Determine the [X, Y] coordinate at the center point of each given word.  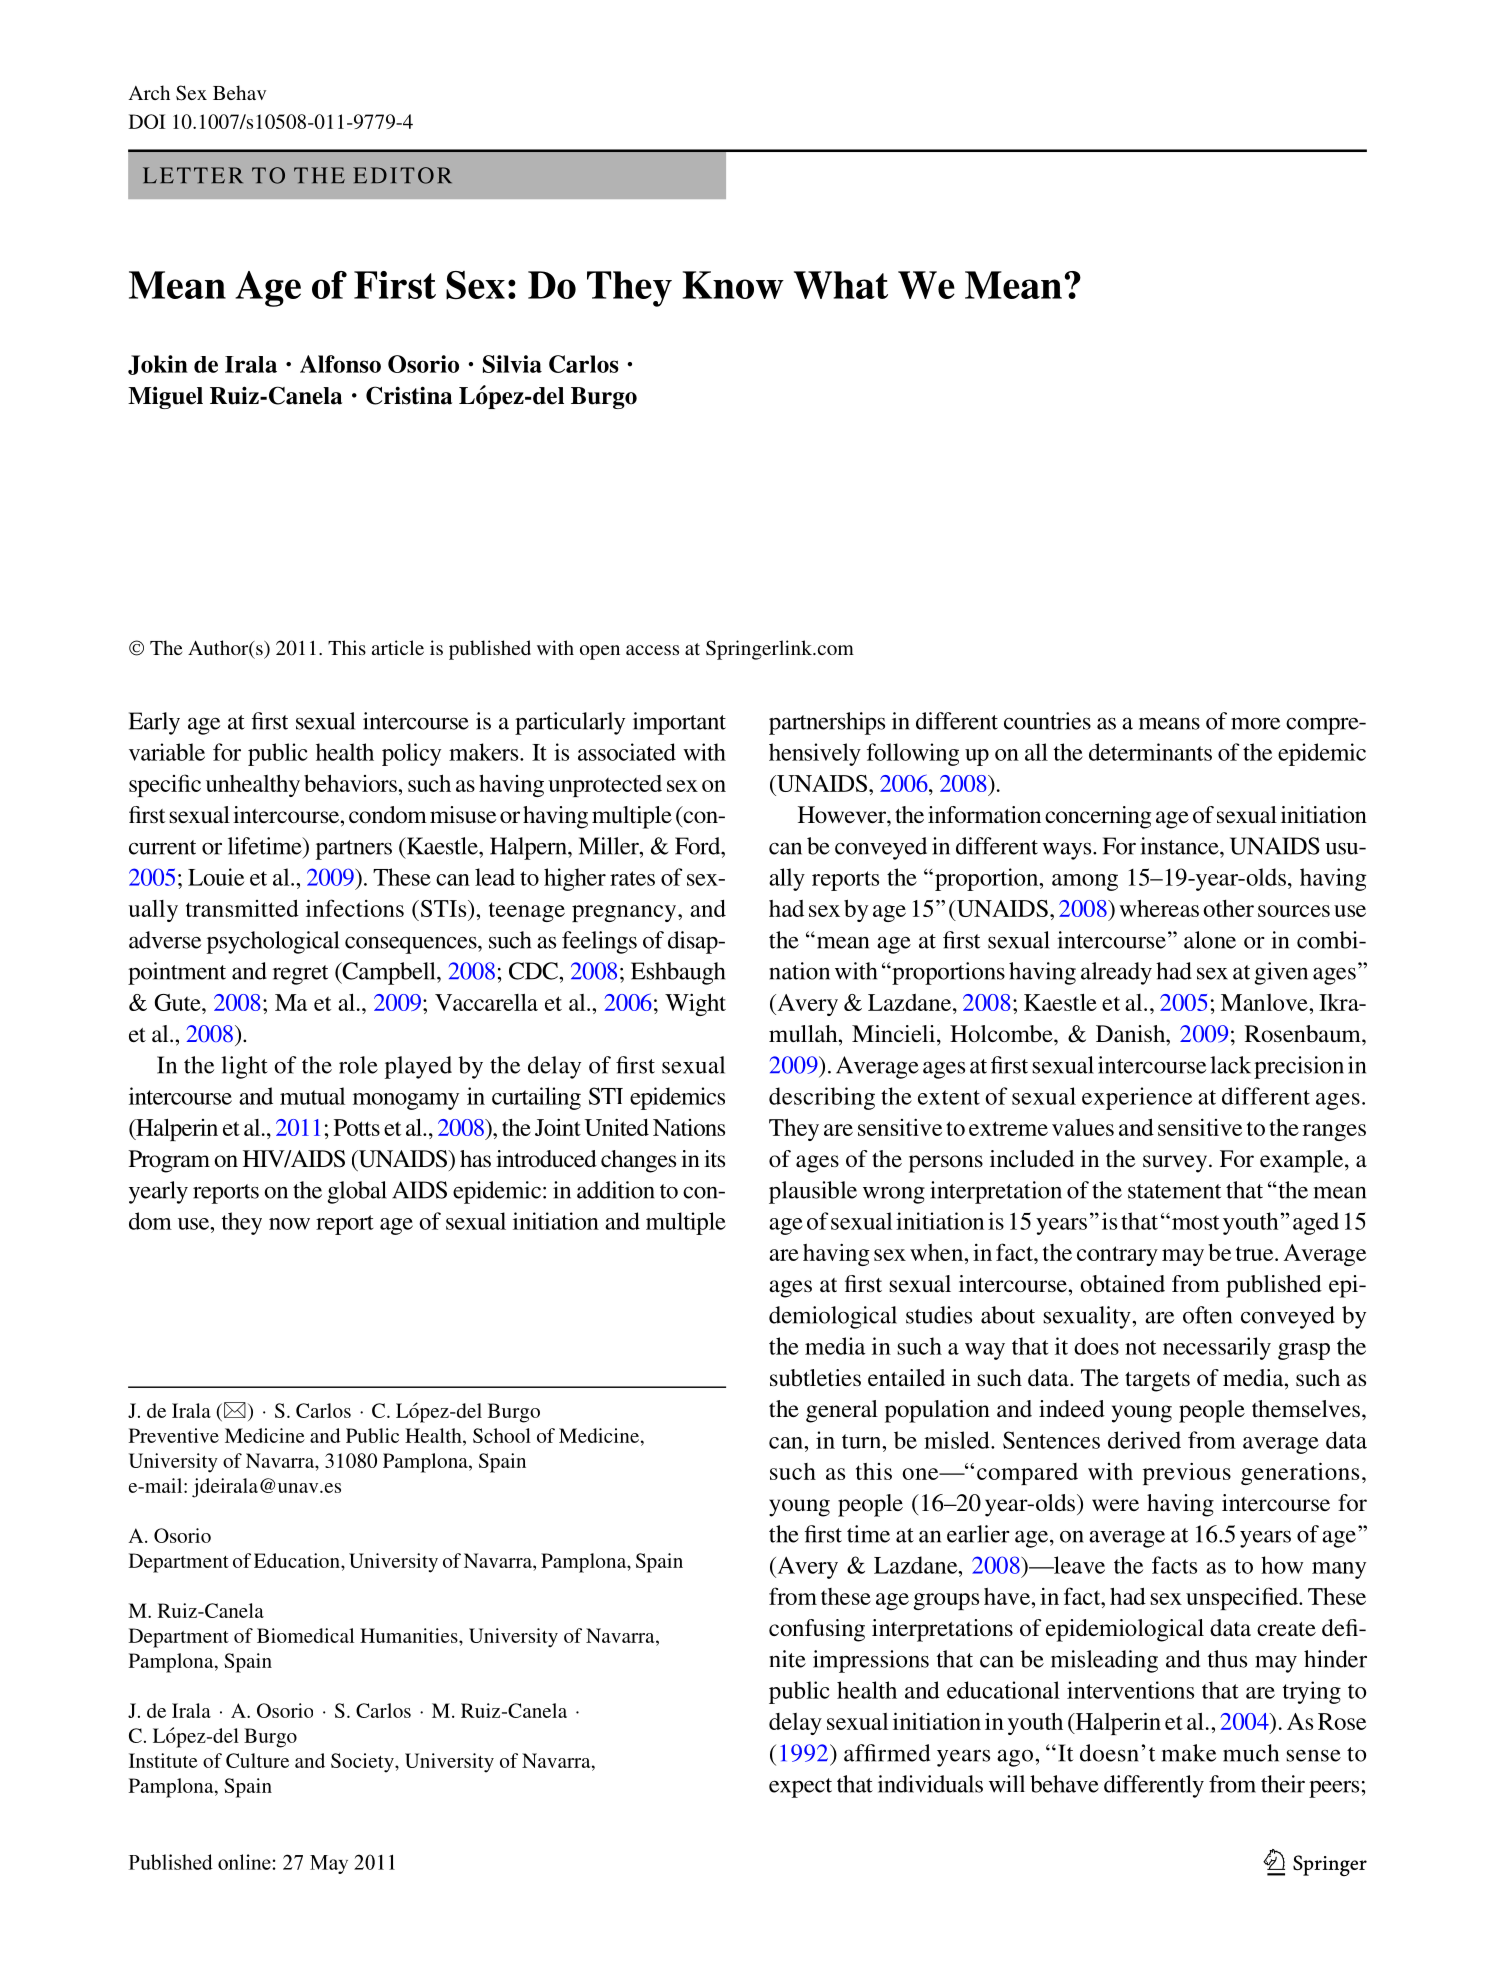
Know [733, 285]
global [357, 1192]
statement [1175, 1191]
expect [800, 1788]
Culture [257, 1760]
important [679, 723]
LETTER [193, 175]
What [841, 285]
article [398, 647]
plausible [813, 1192]
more [1255, 723]
